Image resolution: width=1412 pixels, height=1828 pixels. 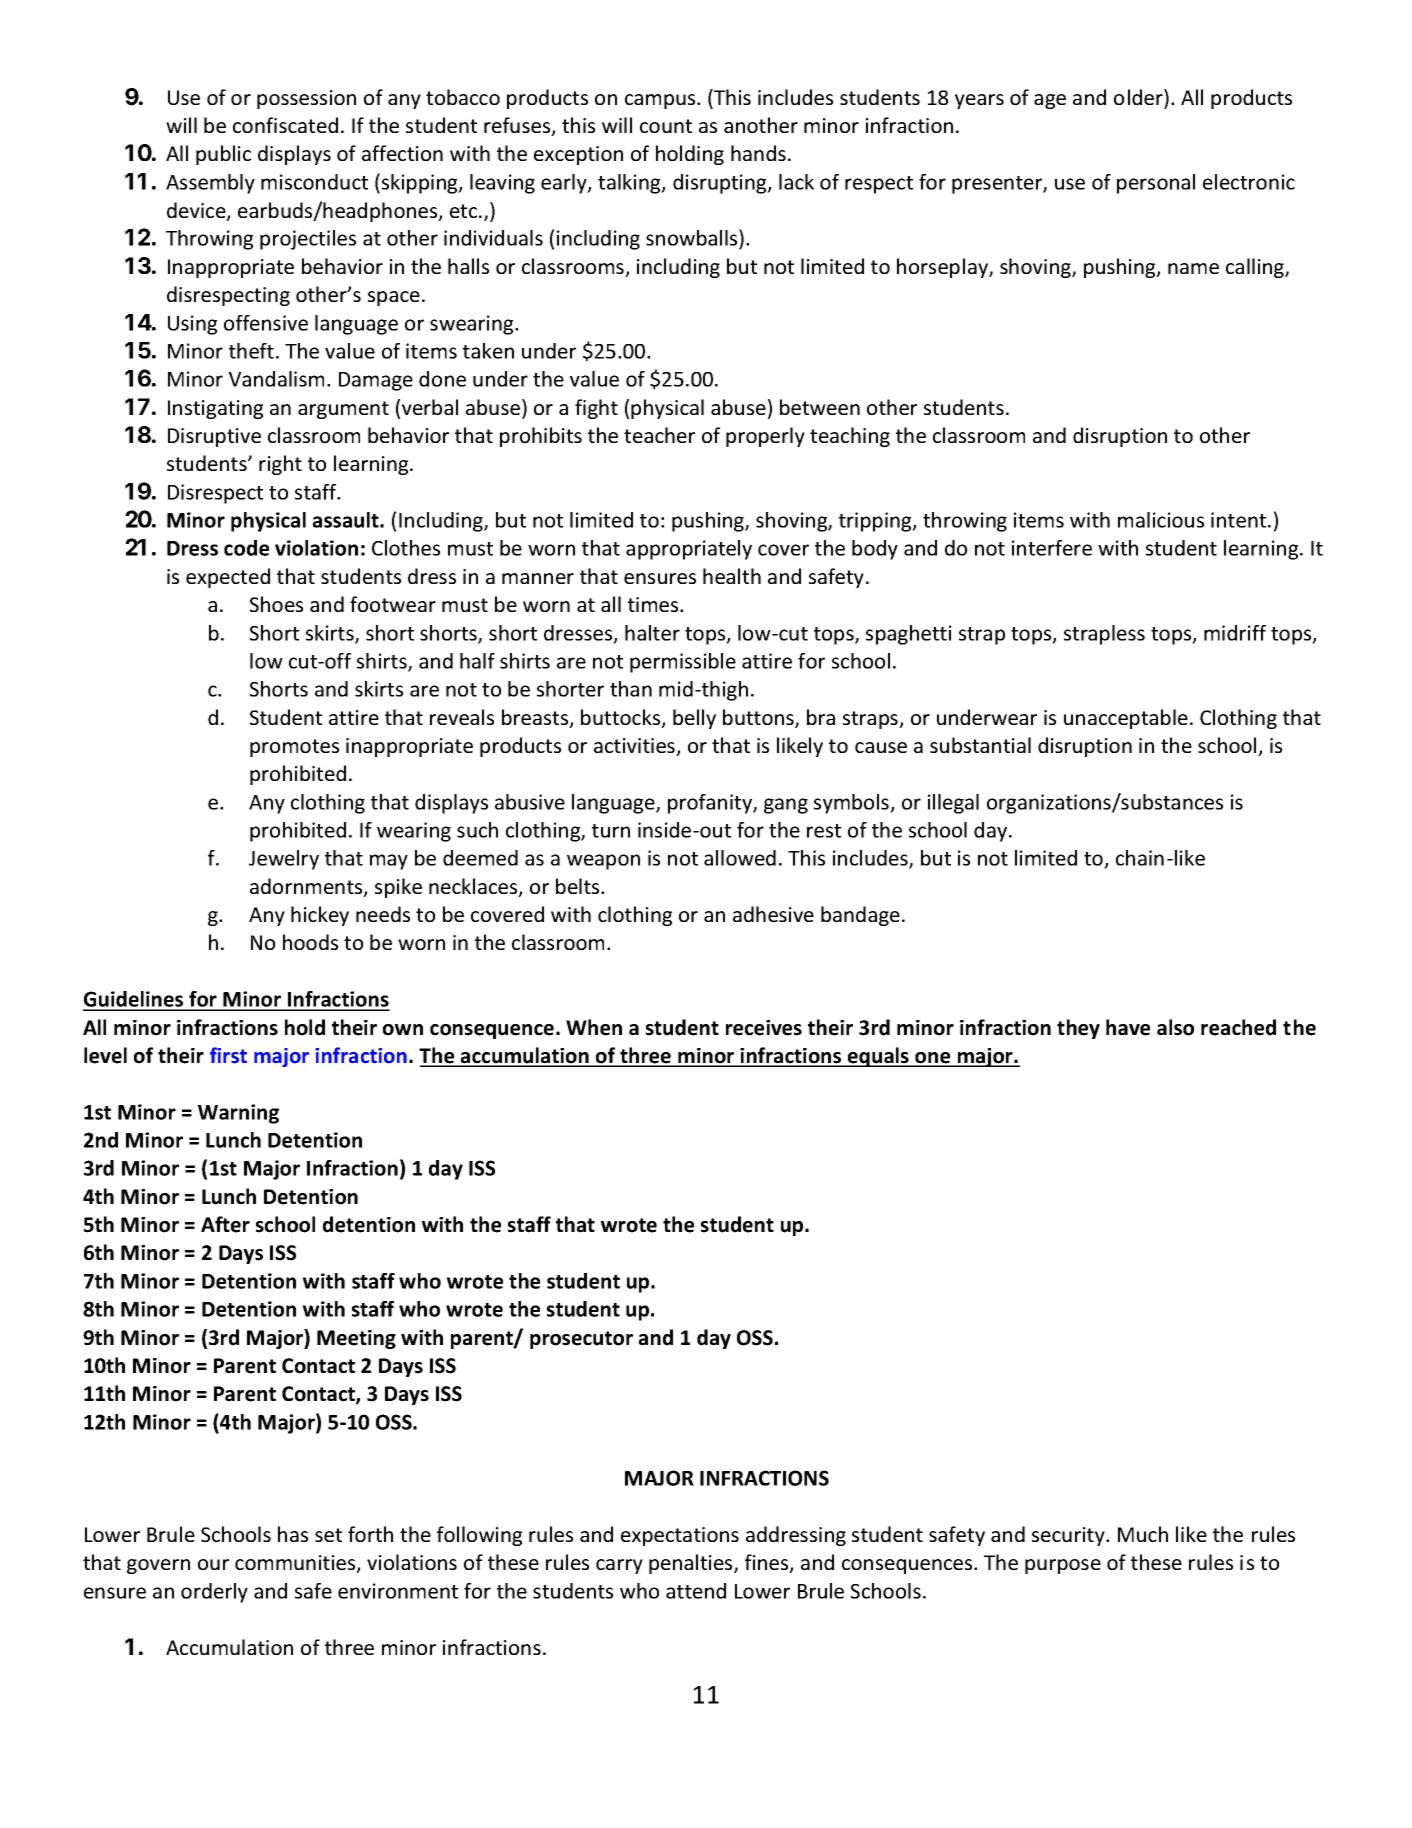 I want to click on our, so click(x=213, y=1564).
